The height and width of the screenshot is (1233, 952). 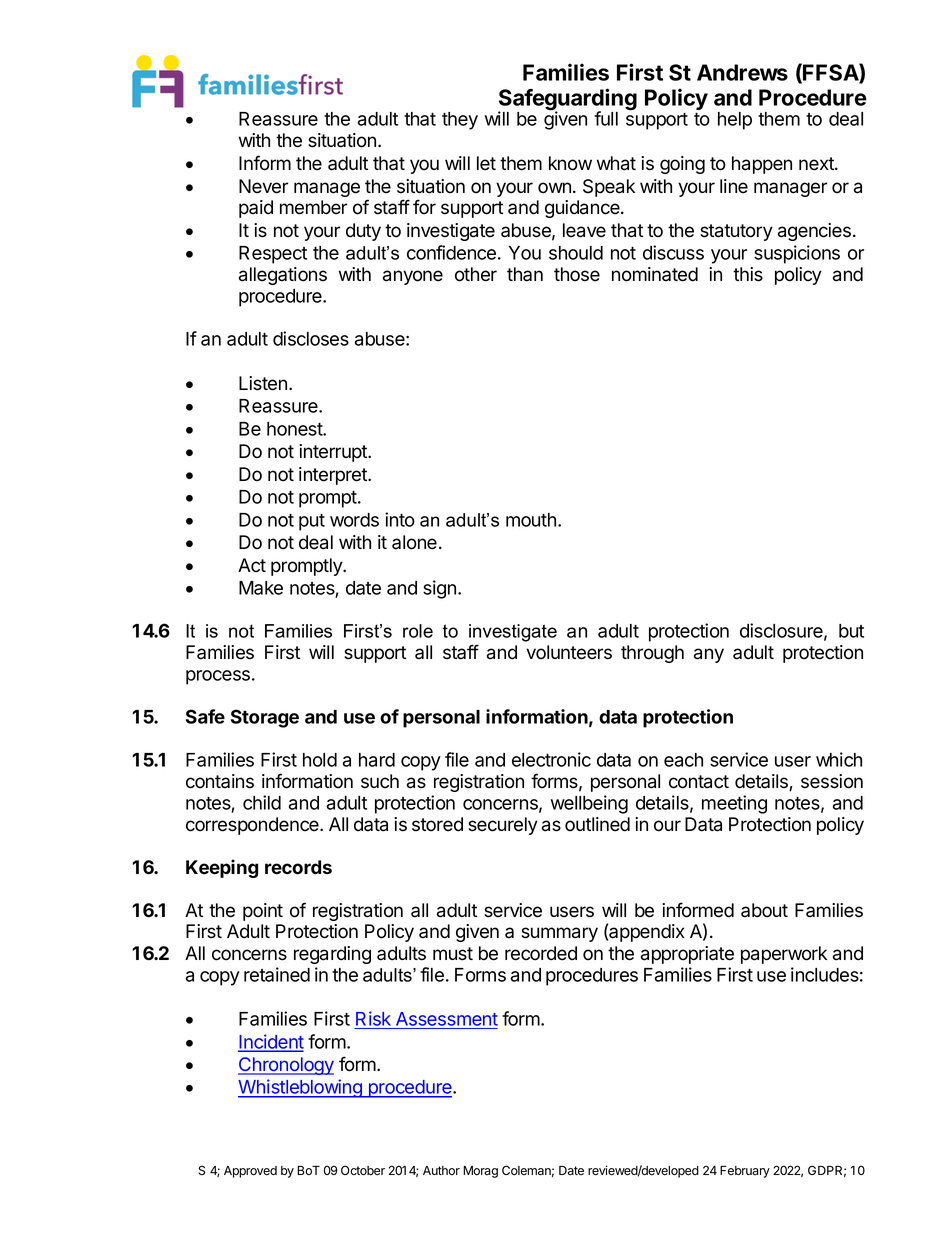 I want to click on meeting, so click(x=734, y=804).
